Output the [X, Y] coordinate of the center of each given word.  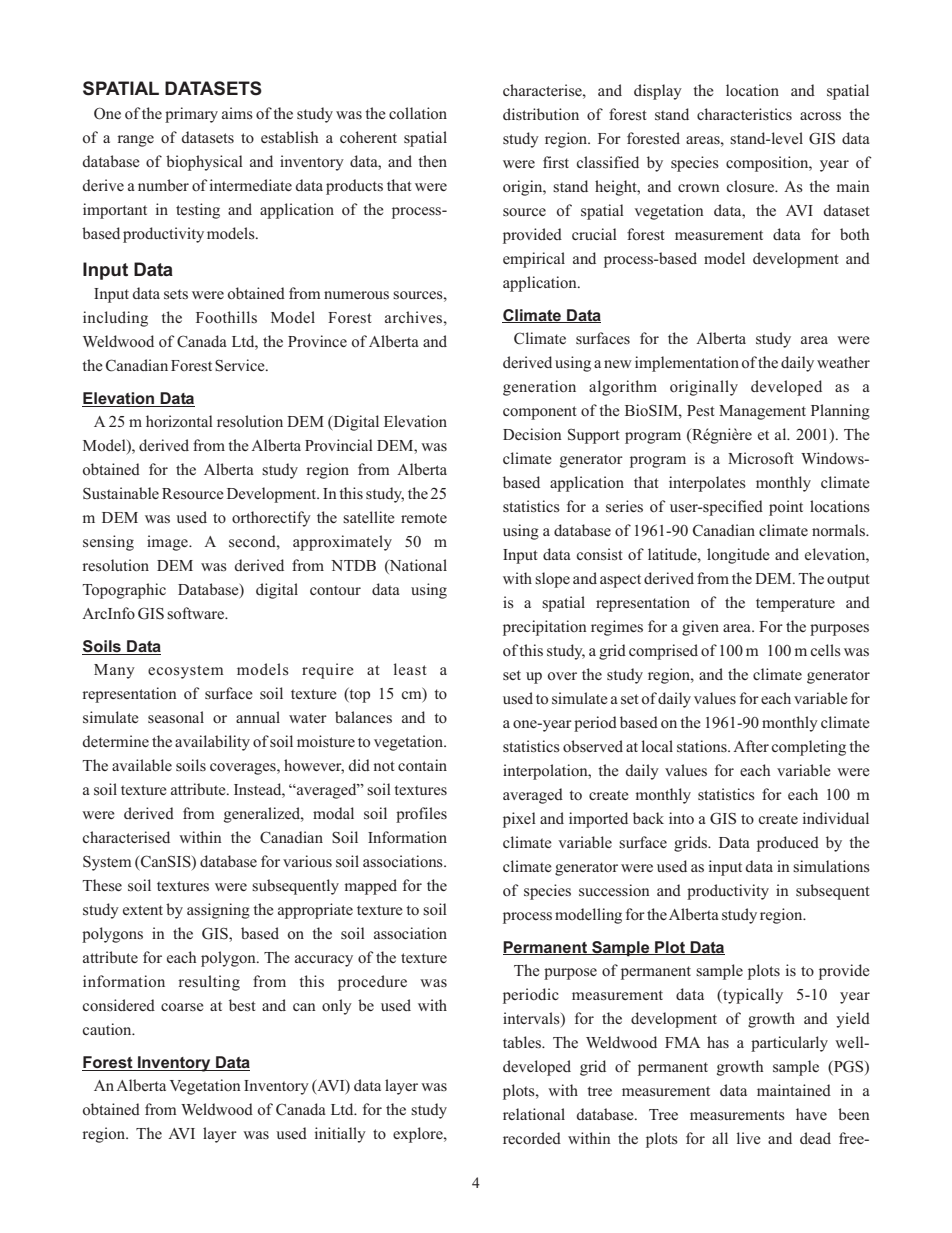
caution [108, 1029]
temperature [795, 605]
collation [418, 113]
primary [191, 115]
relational [534, 1114]
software [196, 613]
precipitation [545, 628]
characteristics [744, 114]
